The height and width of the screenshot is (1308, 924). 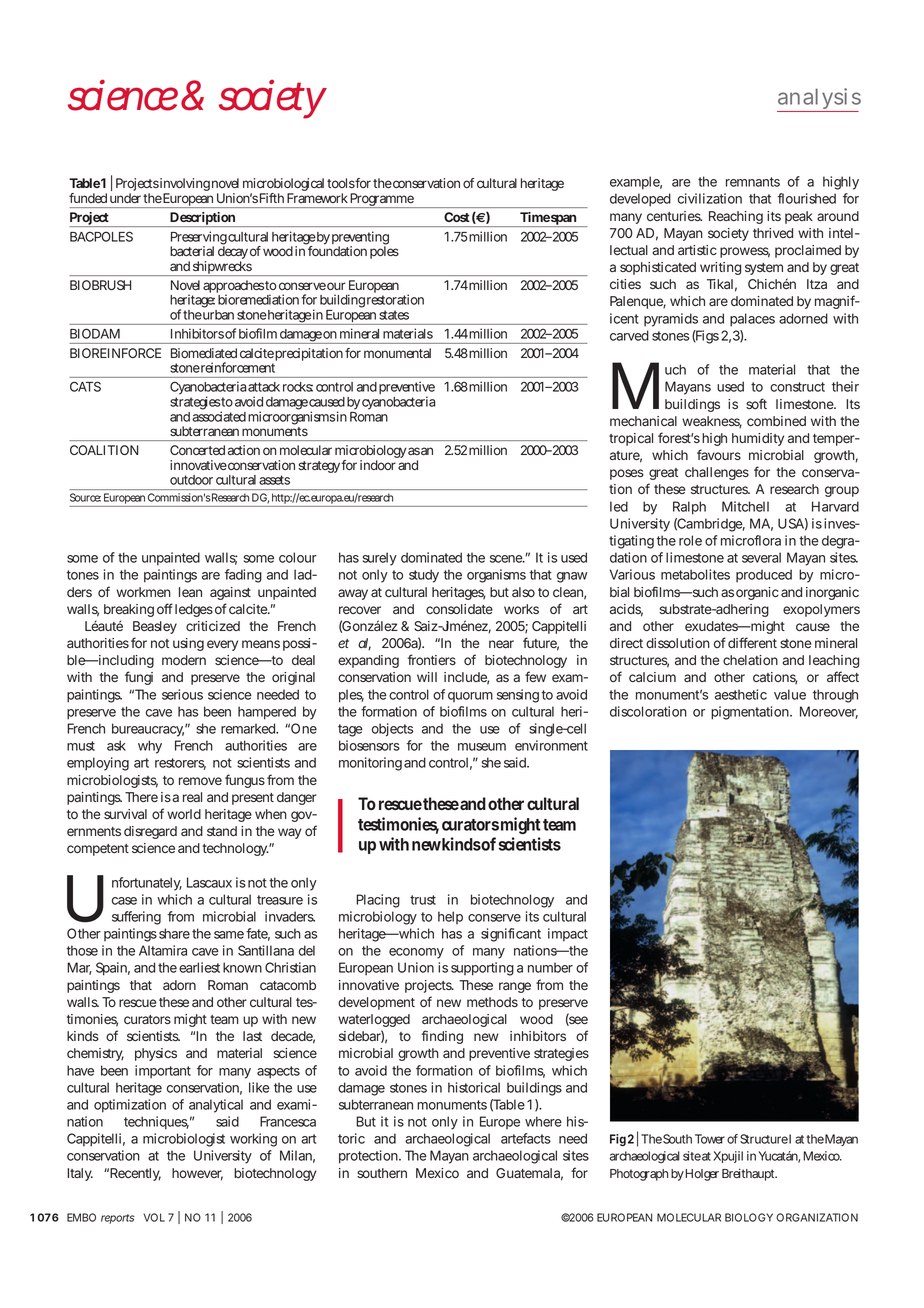 What do you see at coordinates (526, 1138) in the screenshot?
I see `artefacts` at bounding box center [526, 1138].
